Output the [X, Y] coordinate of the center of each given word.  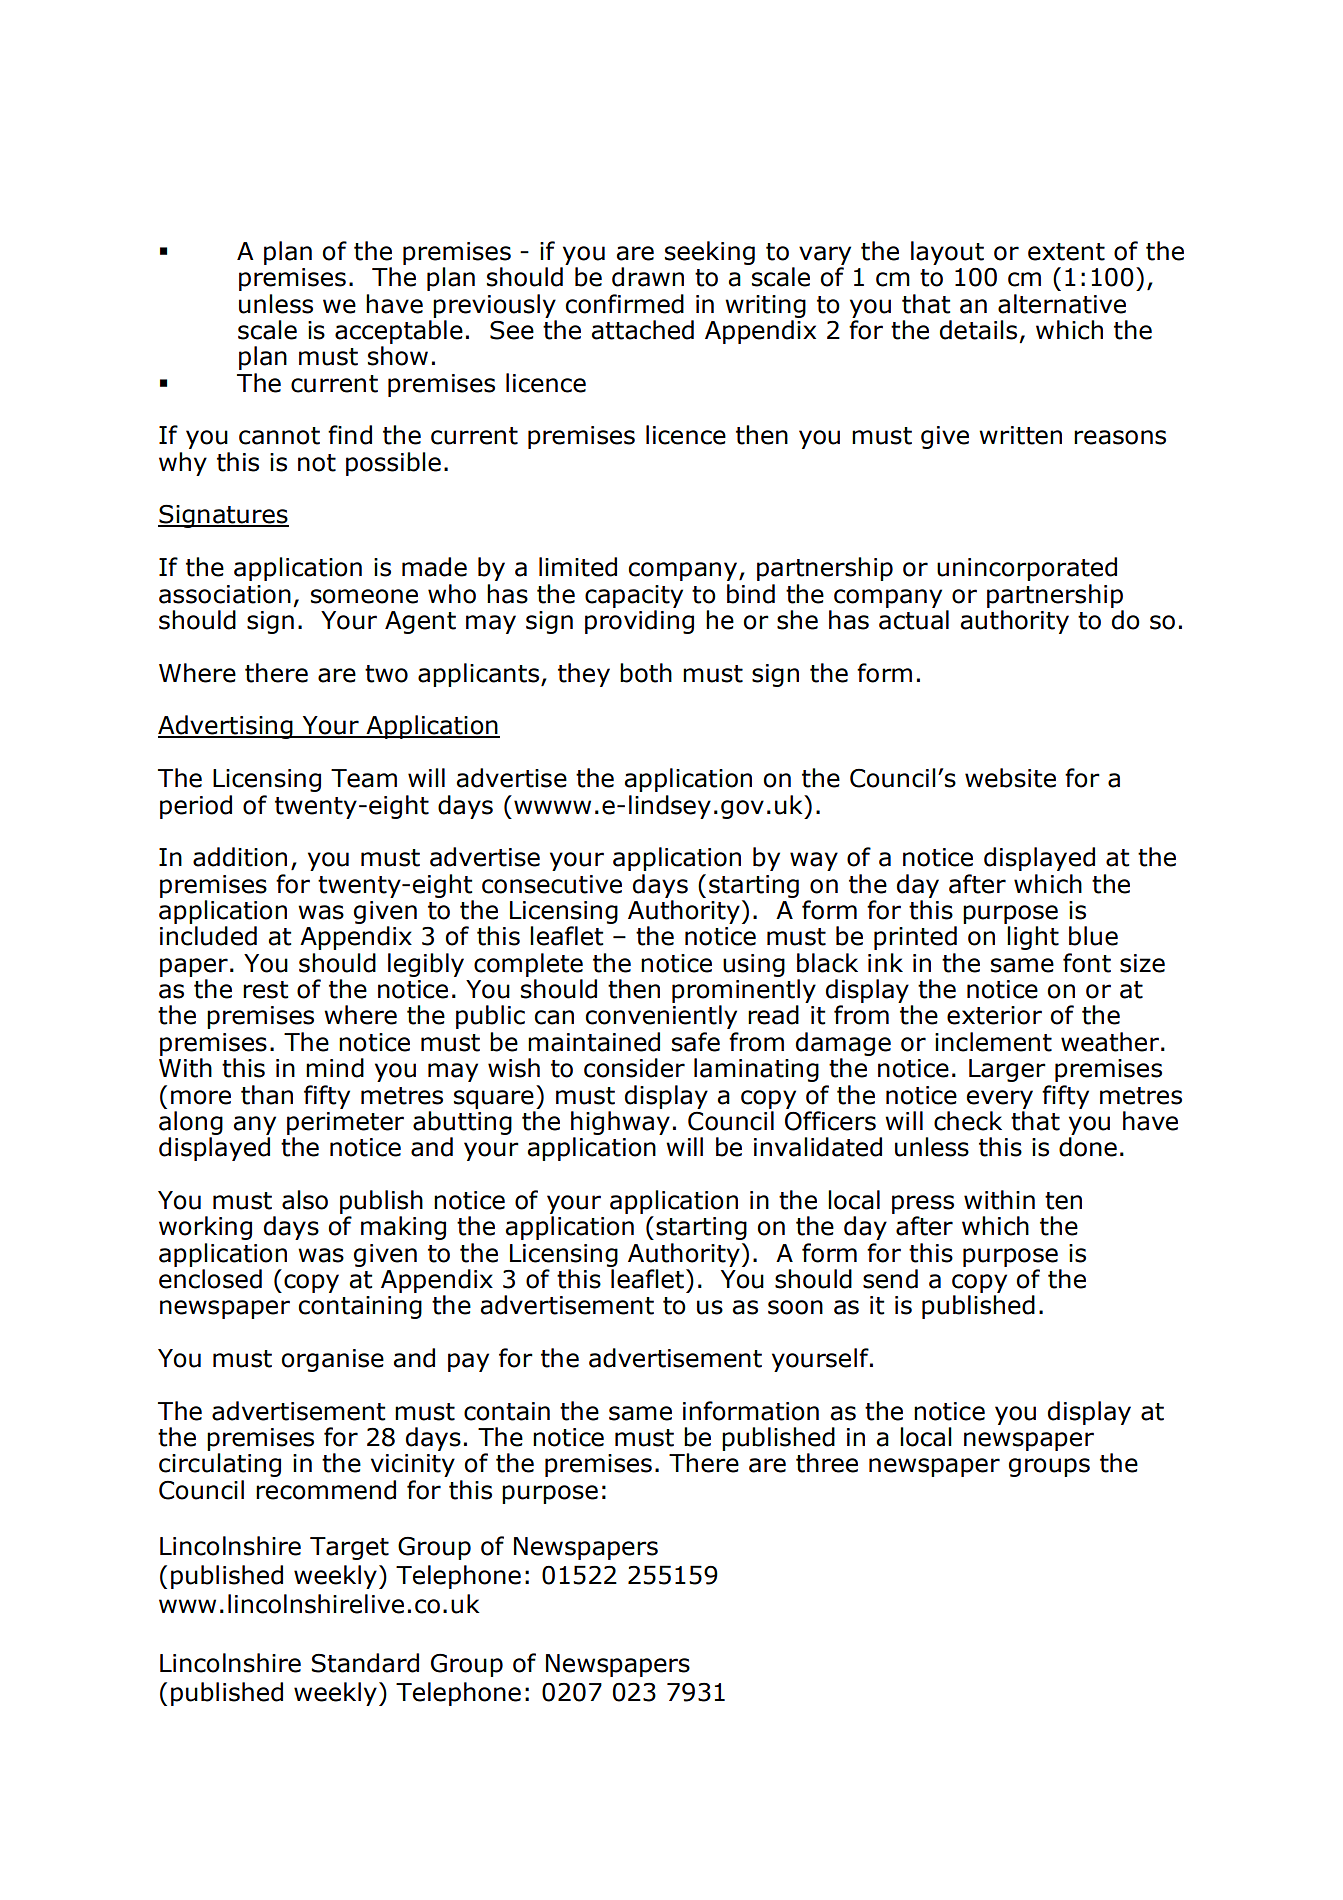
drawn [648, 277]
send [890, 1279]
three [827, 1463]
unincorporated [1027, 569]
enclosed [210, 1279]
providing [639, 622]
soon [795, 1307]
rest [265, 990]
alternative [1062, 304]
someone [364, 596]
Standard [365, 1663]
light [1033, 938]
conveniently [661, 1017]
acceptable [399, 332]
